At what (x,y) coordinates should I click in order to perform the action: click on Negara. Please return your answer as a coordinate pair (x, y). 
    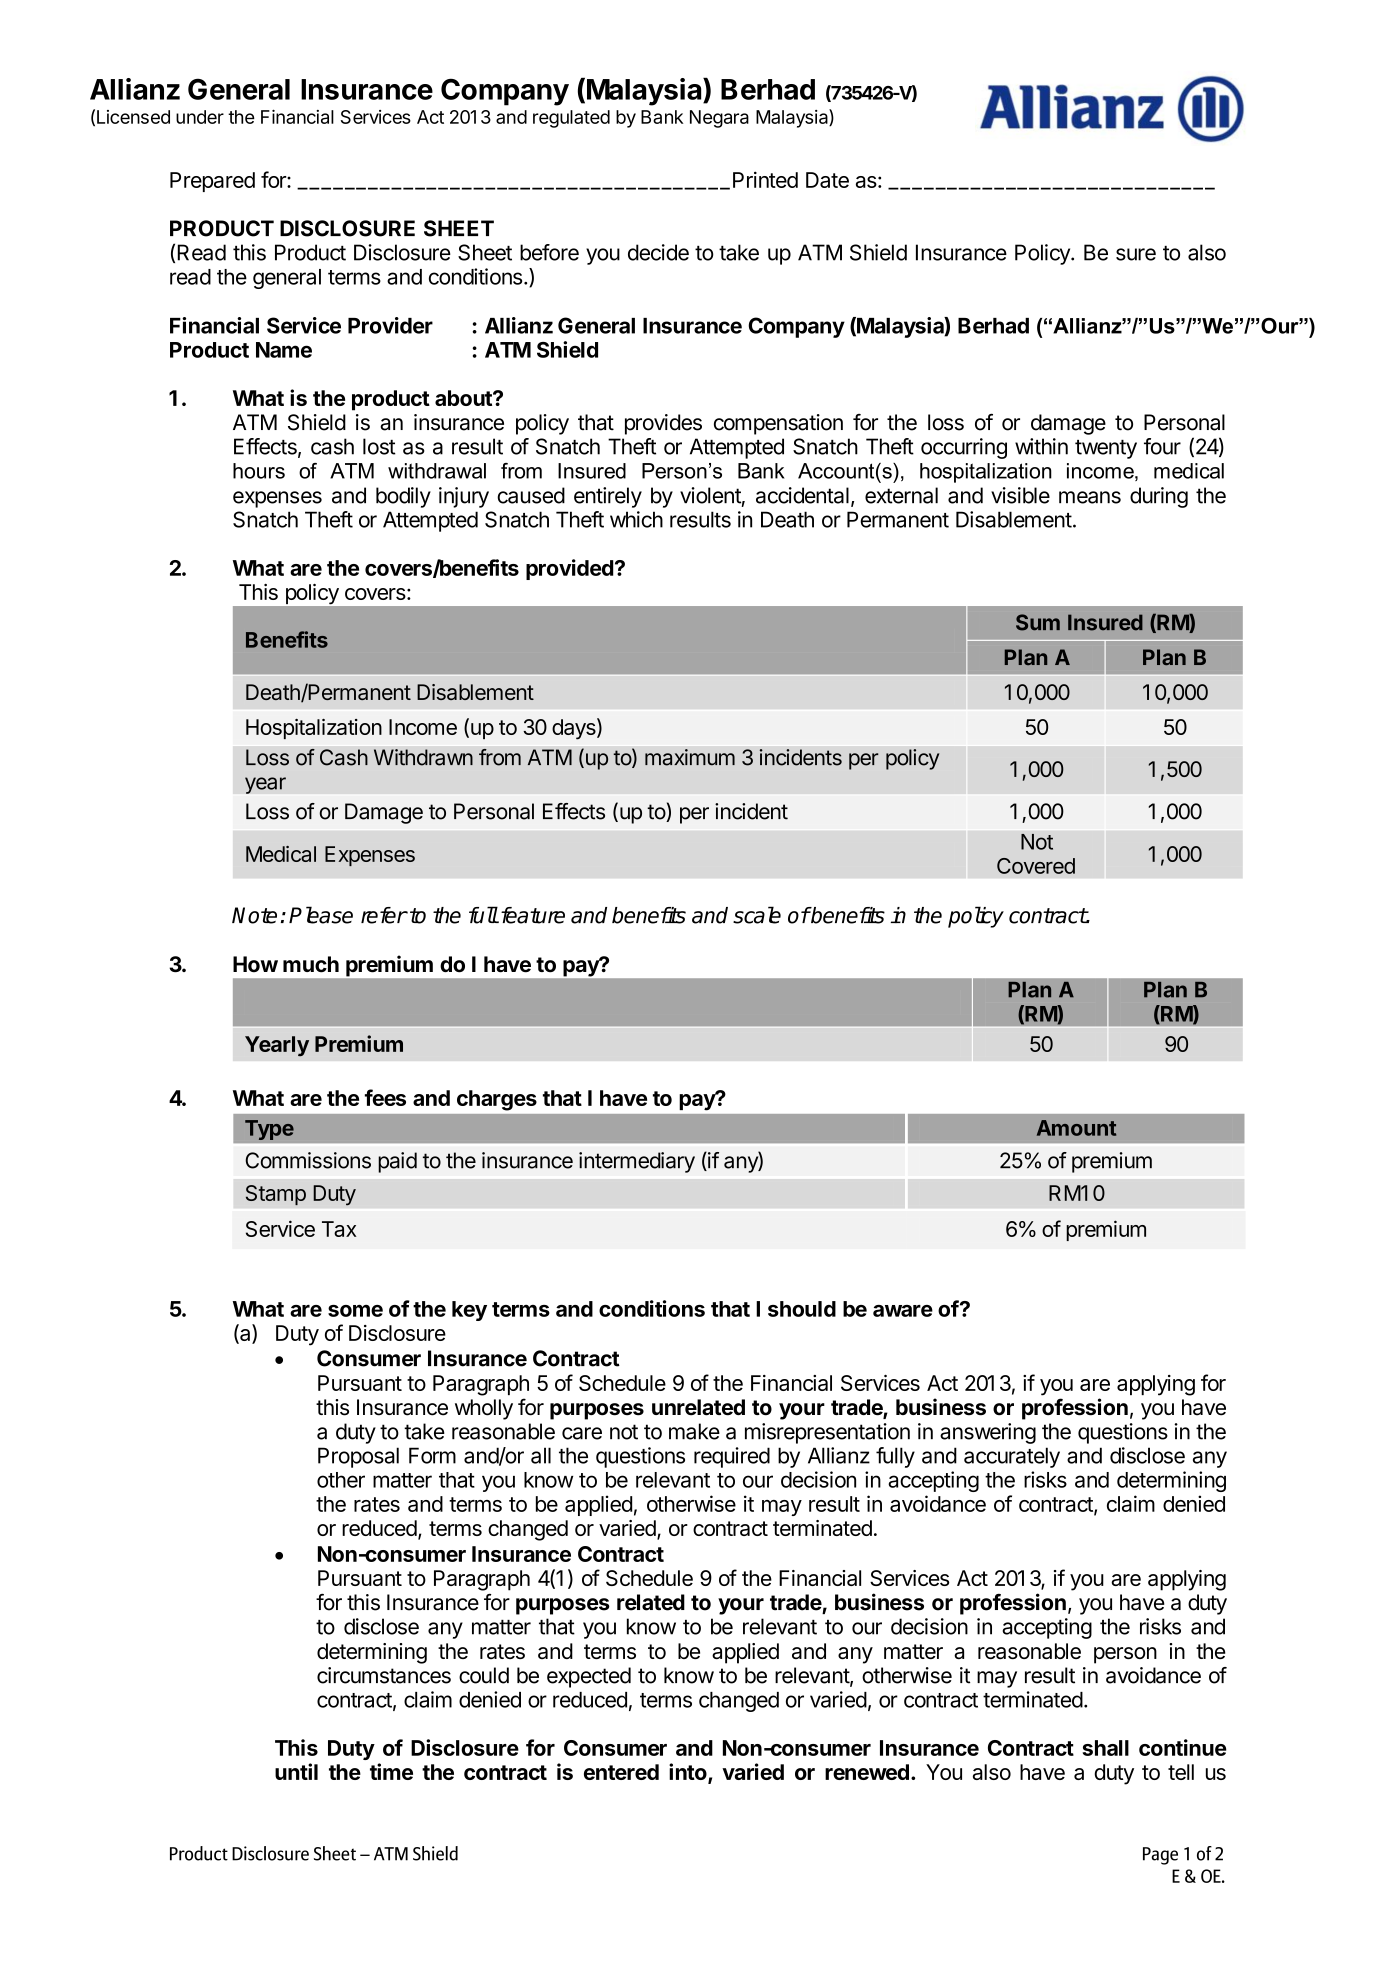
    Looking at the image, I should click on (719, 119).
